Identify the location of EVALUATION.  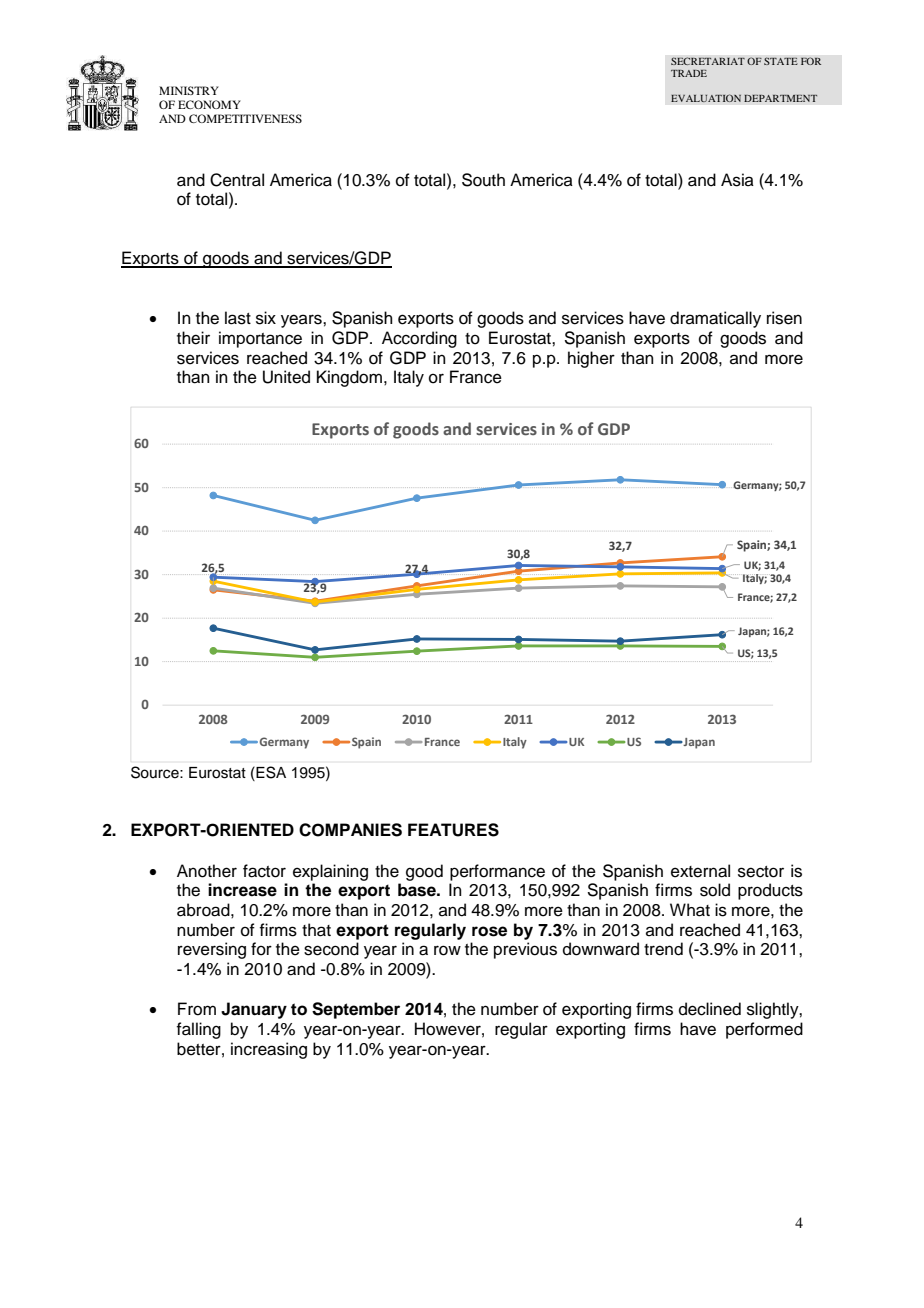
(706, 98).
